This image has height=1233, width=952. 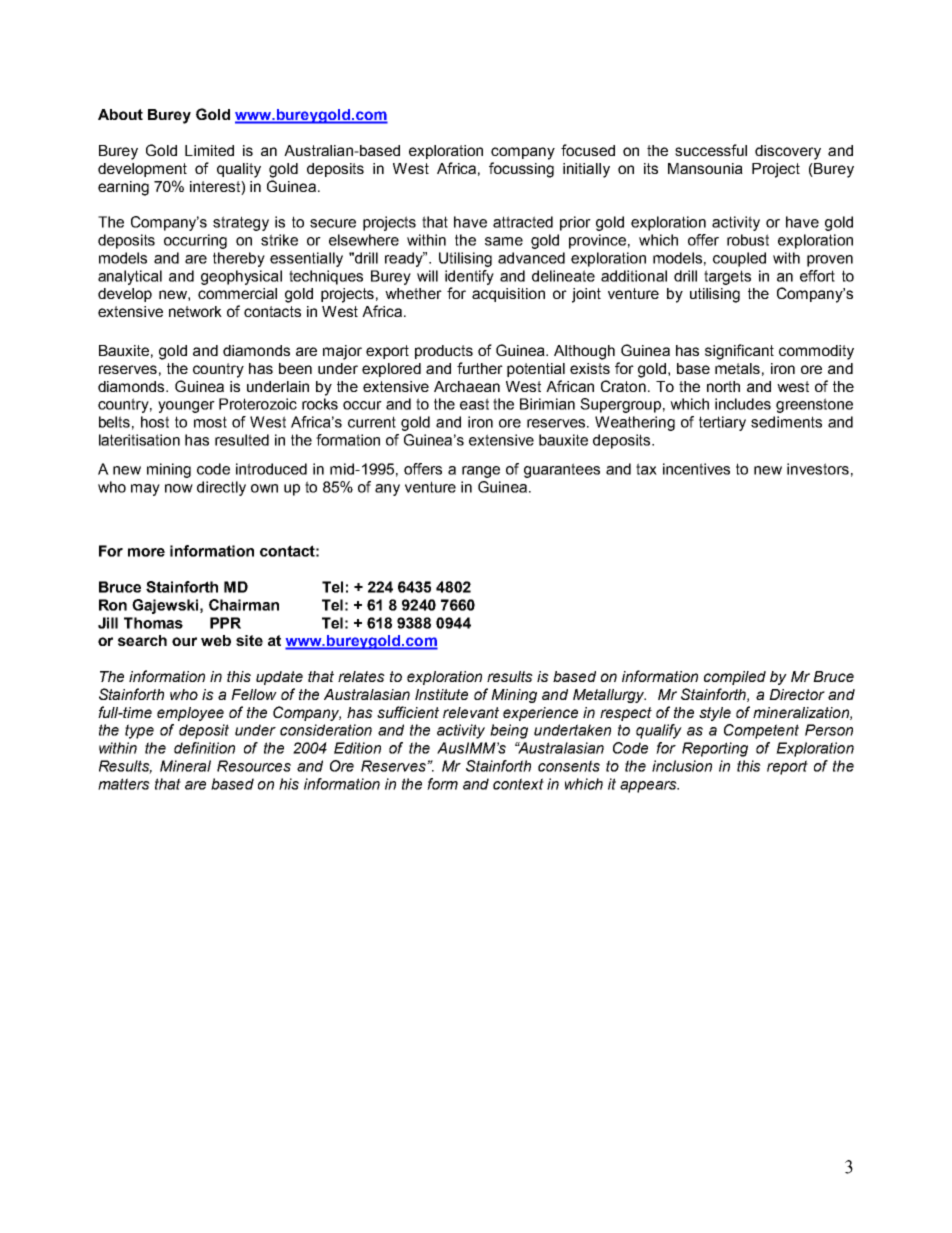 I want to click on successful, so click(x=711, y=150).
